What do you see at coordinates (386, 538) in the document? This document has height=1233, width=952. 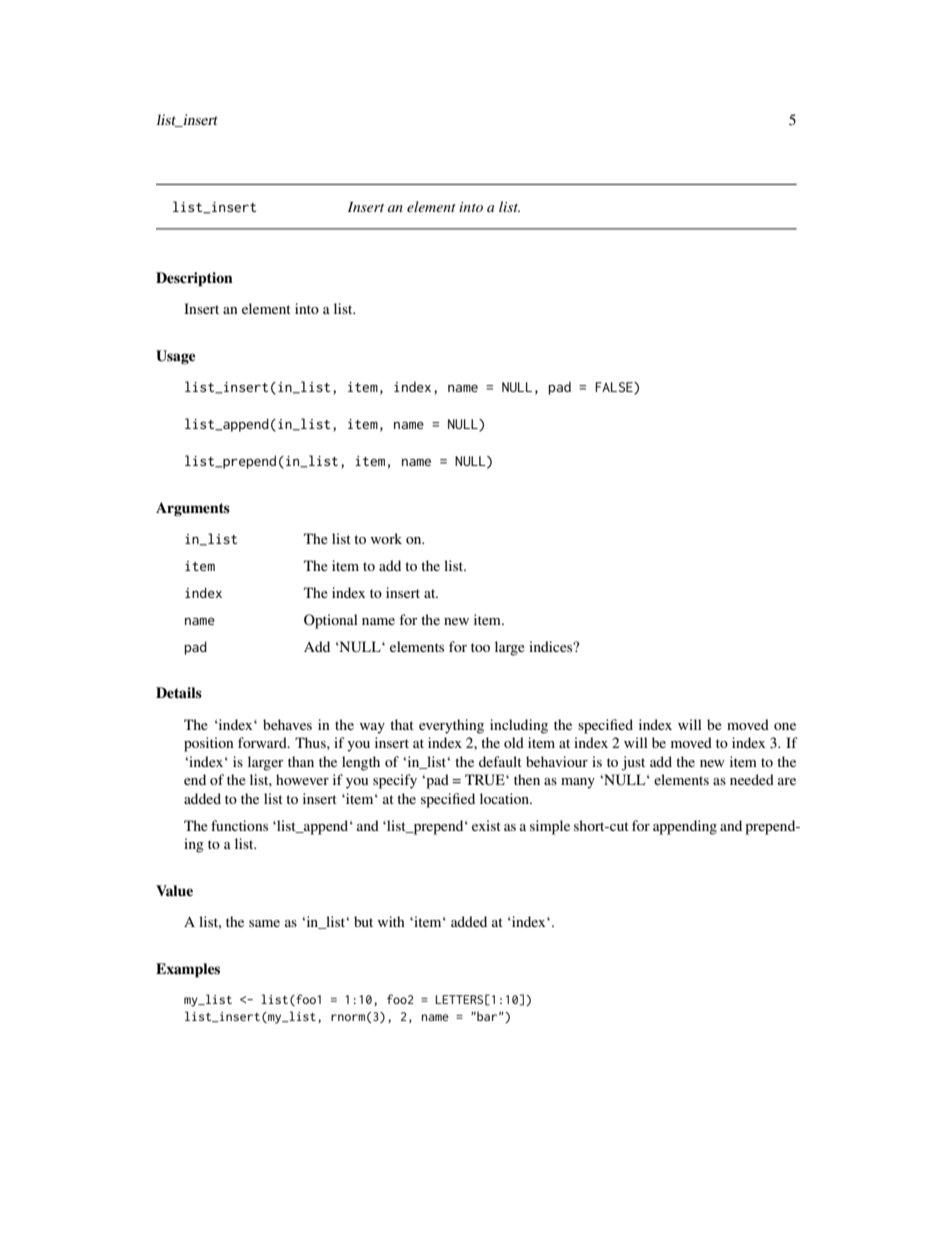 I see `work` at bounding box center [386, 538].
